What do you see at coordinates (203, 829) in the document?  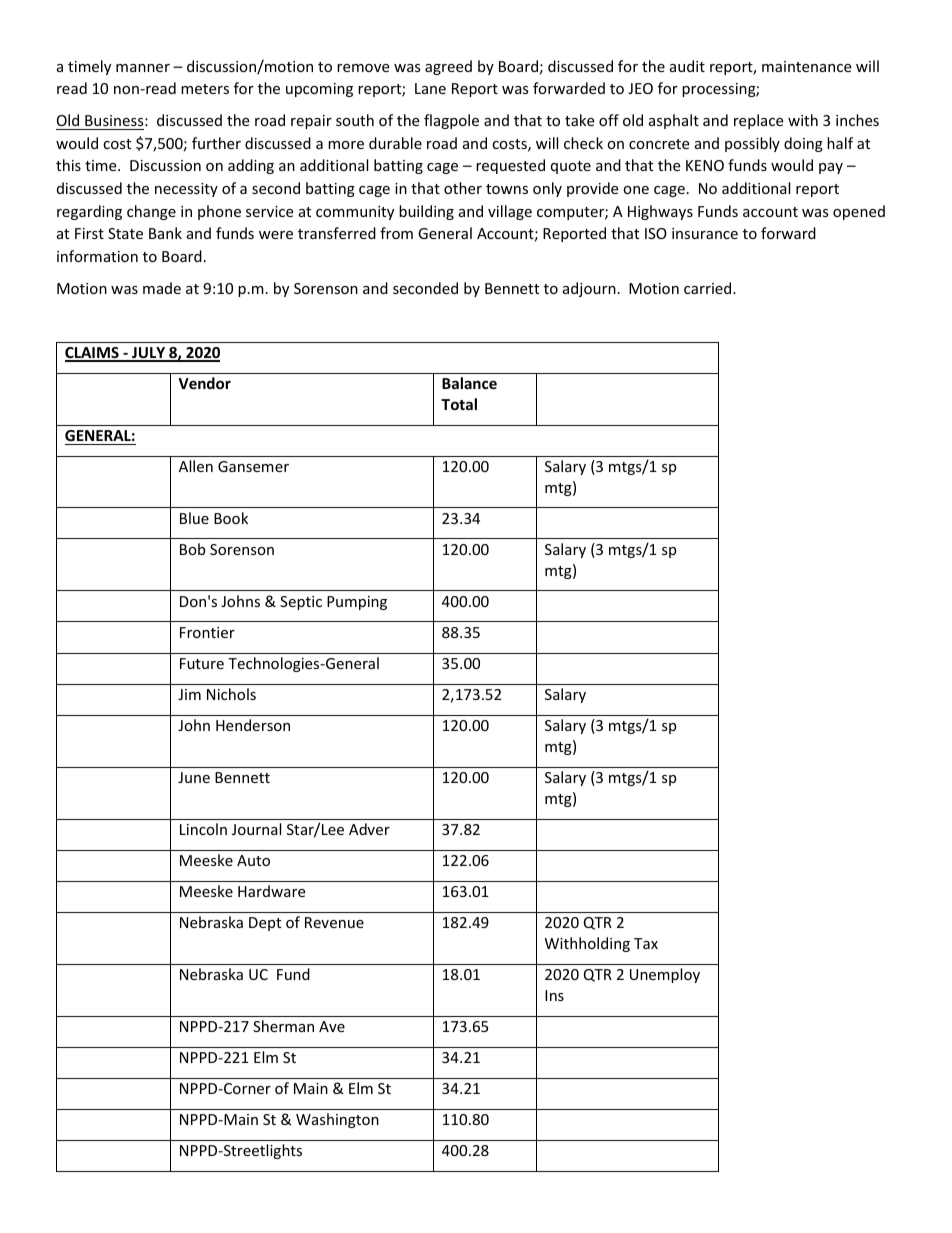 I see `Lincoln` at bounding box center [203, 829].
